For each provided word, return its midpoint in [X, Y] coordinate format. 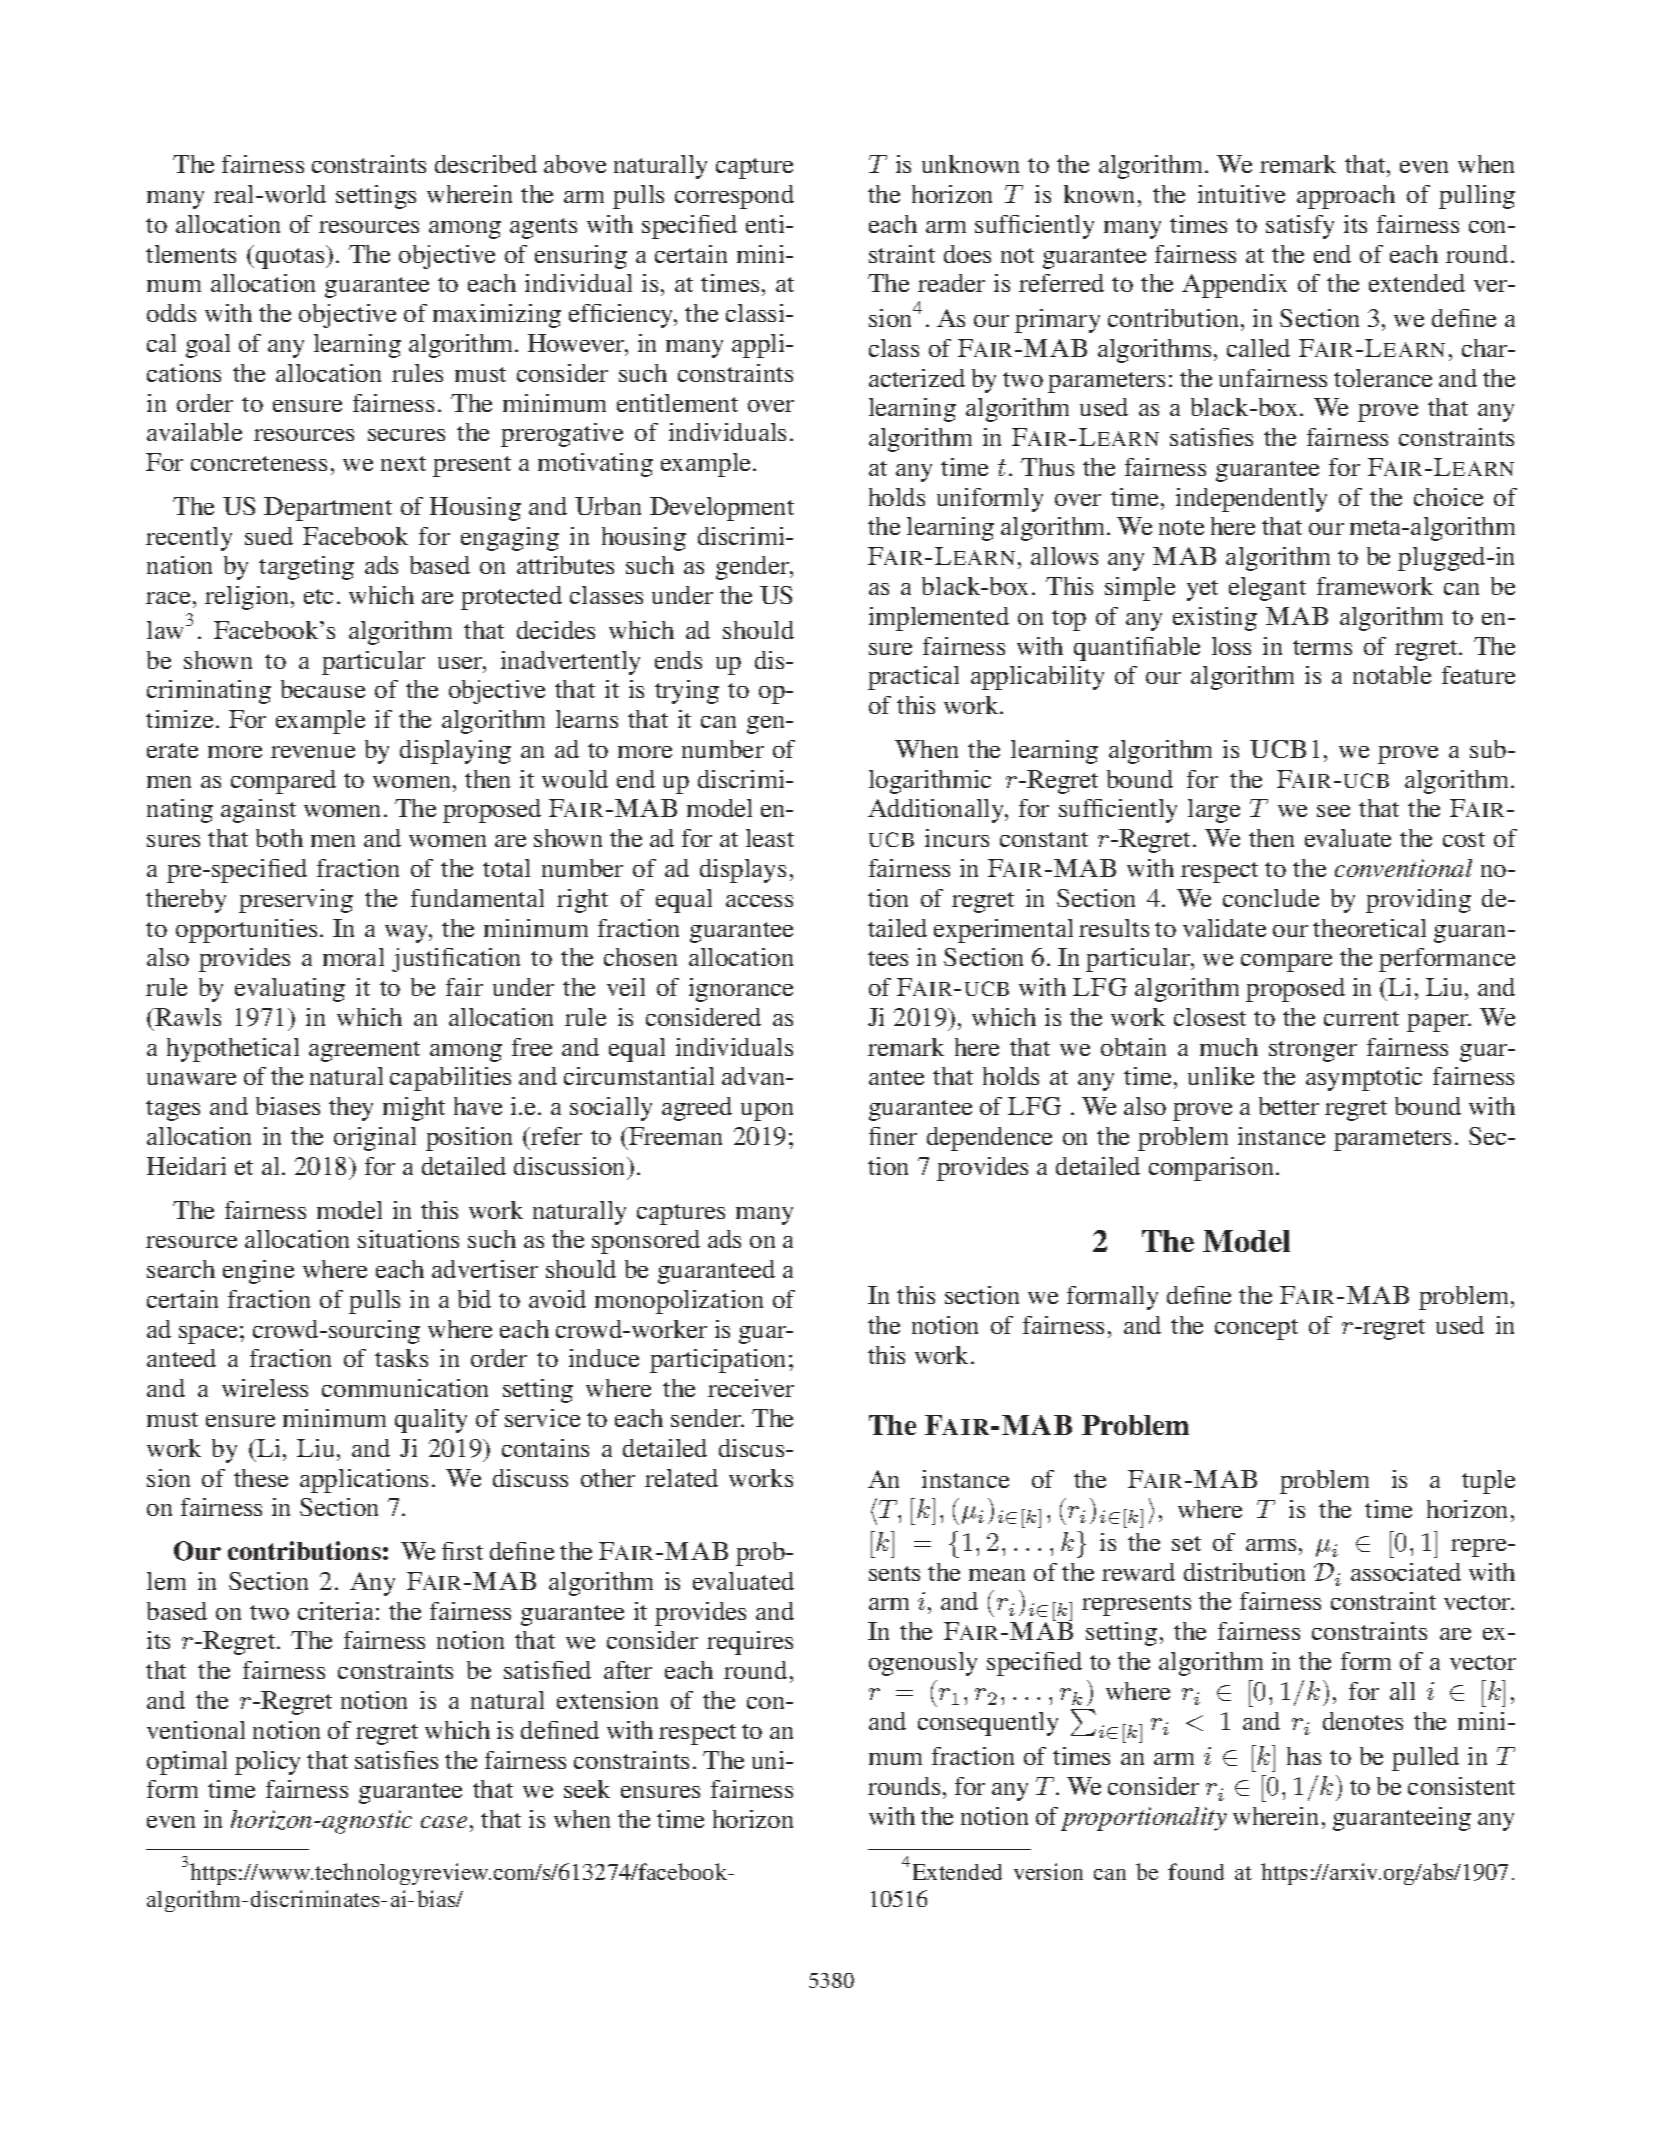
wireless [265, 1388]
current [1361, 1018]
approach [1346, 197]
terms [1322, 647]
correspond [734, 197]
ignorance [741, 990]
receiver [751, 1388]
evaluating [290, 990]
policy [267, 1763]
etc [318, 596]
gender [754, 568]
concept [1256, 1329]
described [486, 164]
